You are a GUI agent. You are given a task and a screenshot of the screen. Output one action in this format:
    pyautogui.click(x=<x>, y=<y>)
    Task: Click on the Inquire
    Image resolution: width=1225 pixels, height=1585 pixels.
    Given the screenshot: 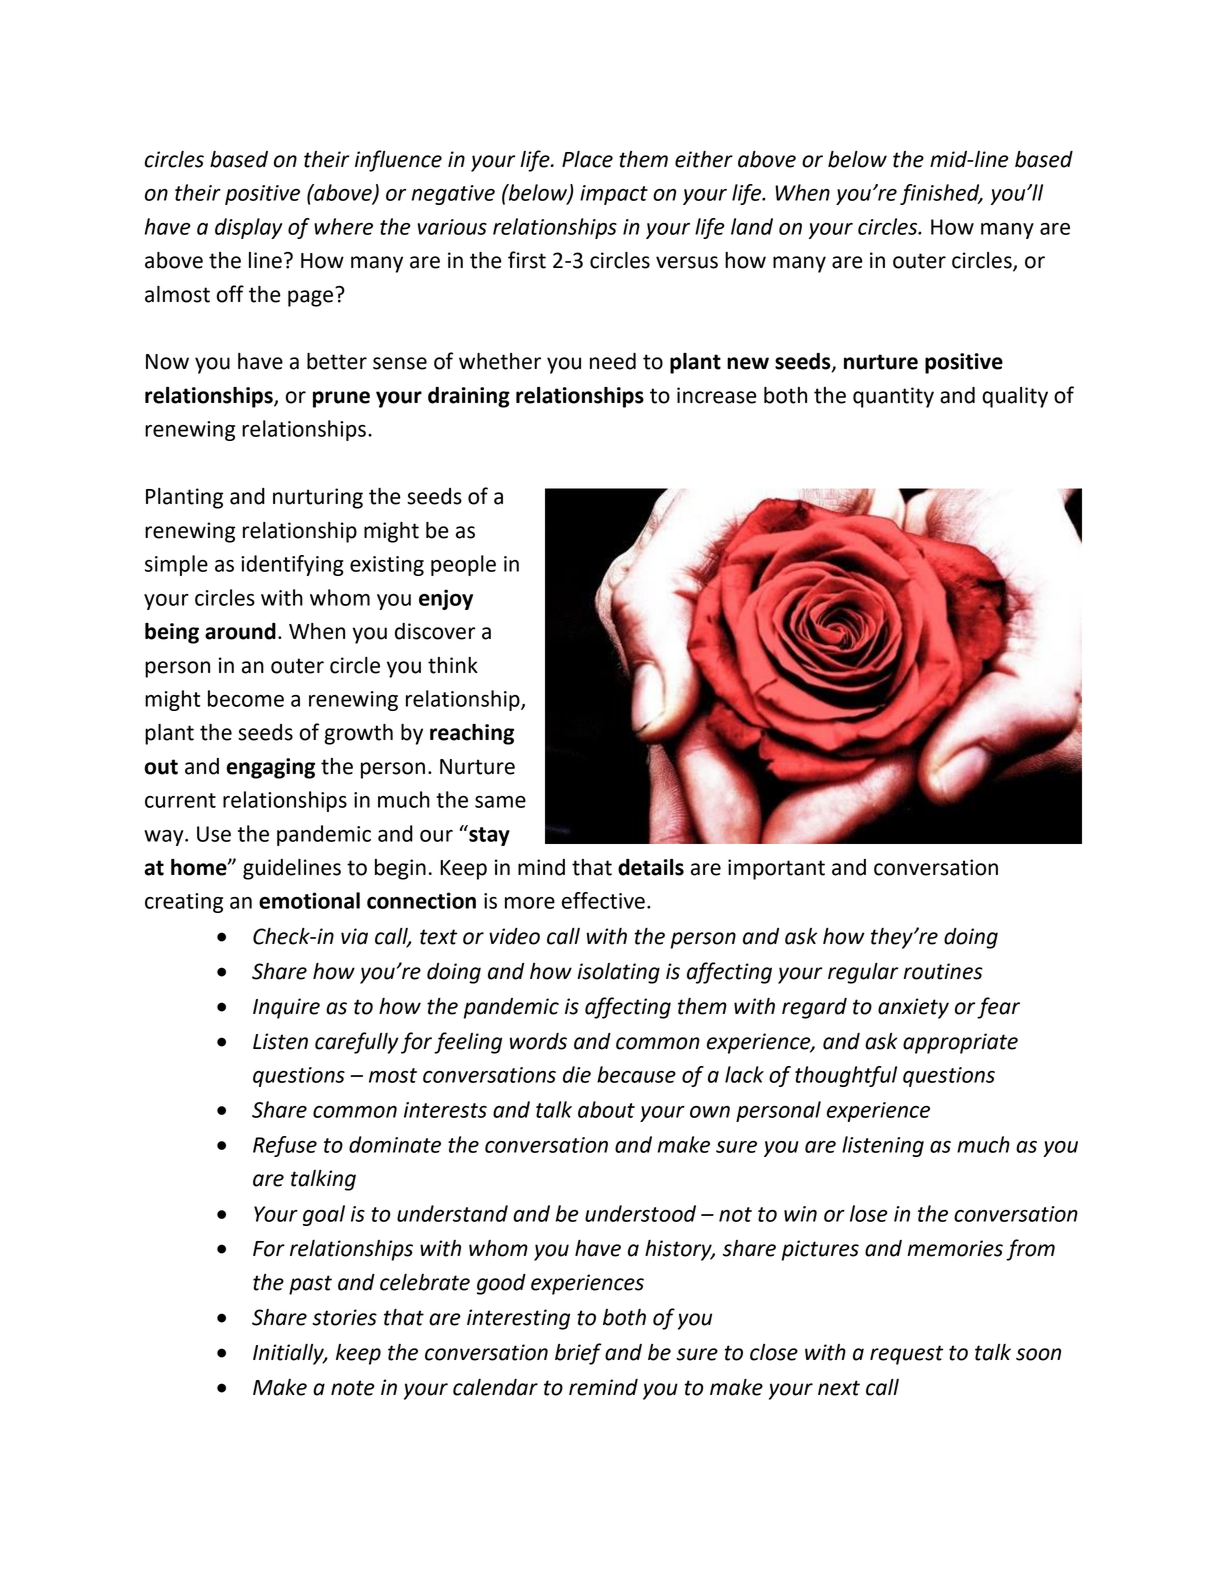 What is the action you would take?
    pyautogui.click(x=286, y=1008)
